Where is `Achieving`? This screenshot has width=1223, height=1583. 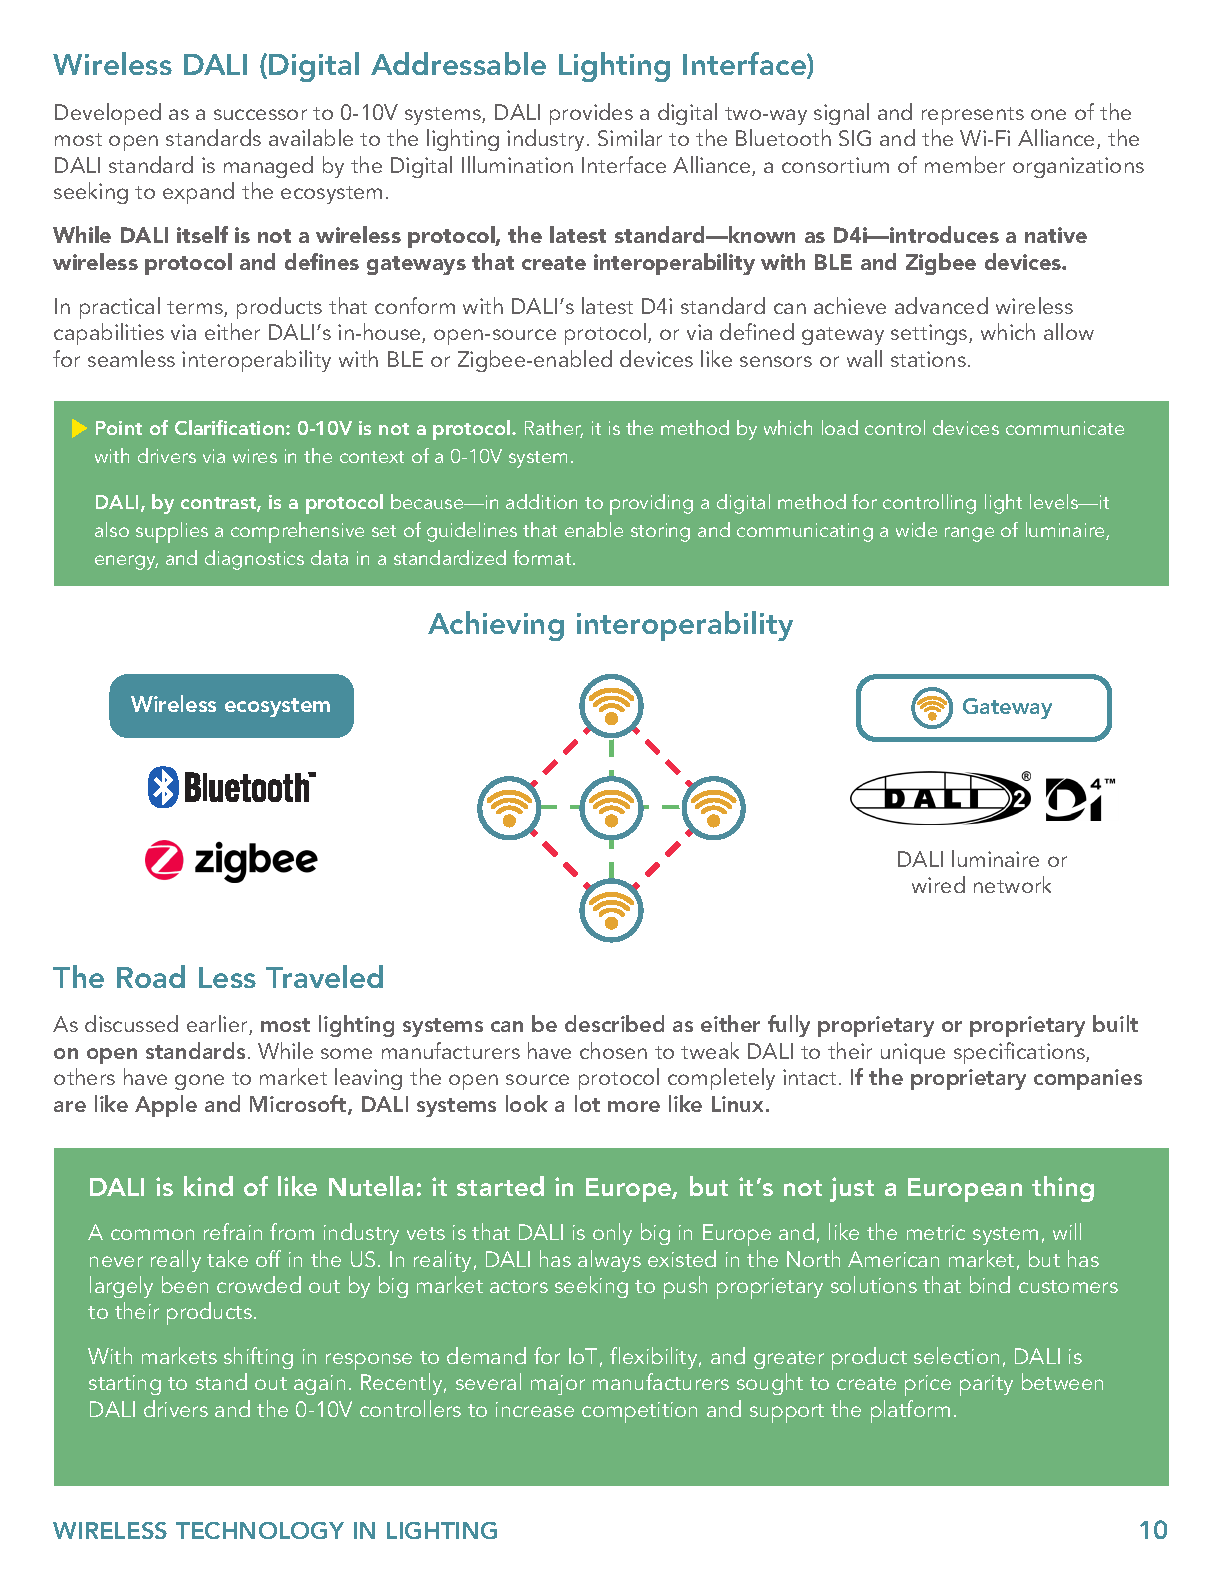 Achieving is located at coordinates (496, 626).
